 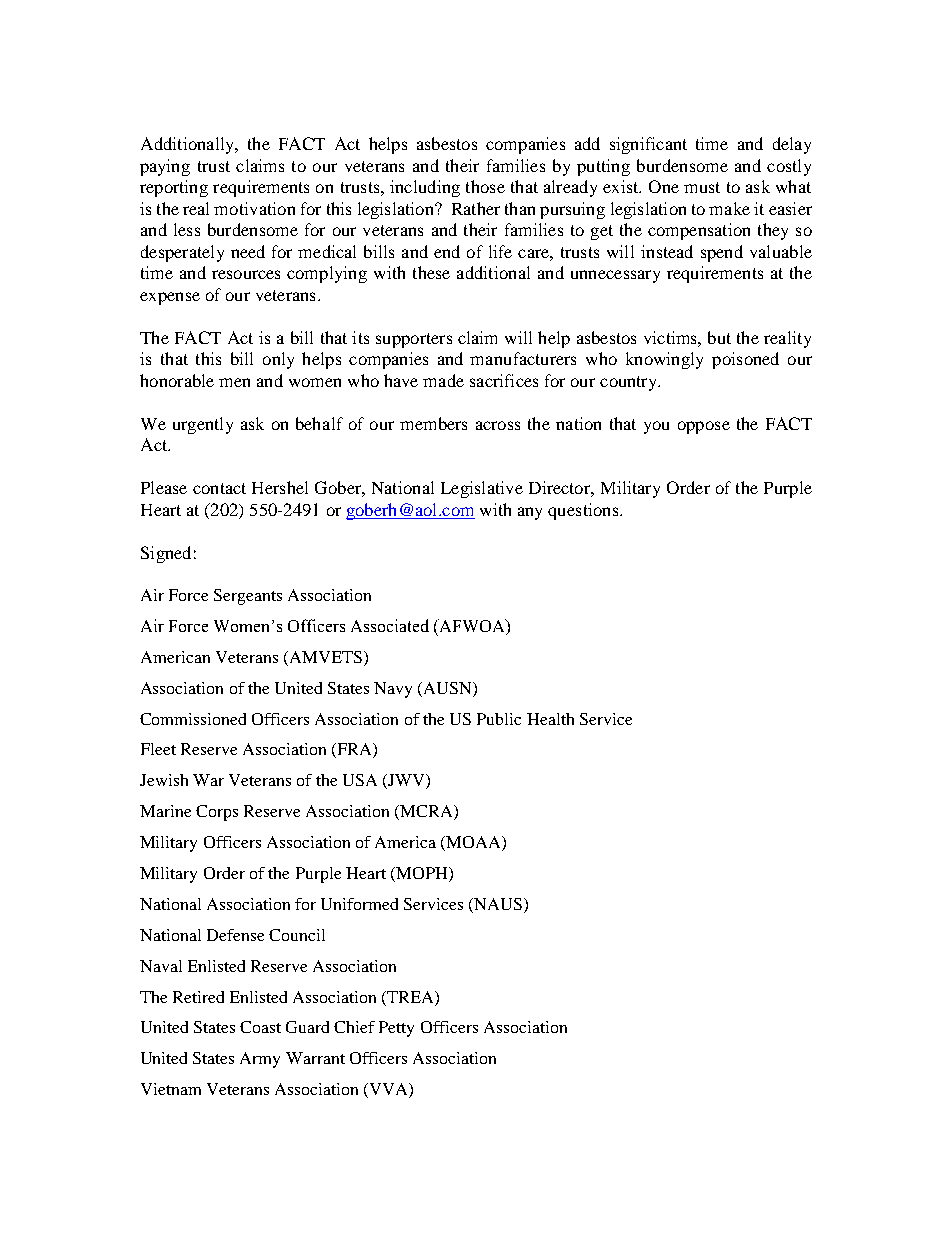 I want to click on Army, so click(x=260, y=1060).
